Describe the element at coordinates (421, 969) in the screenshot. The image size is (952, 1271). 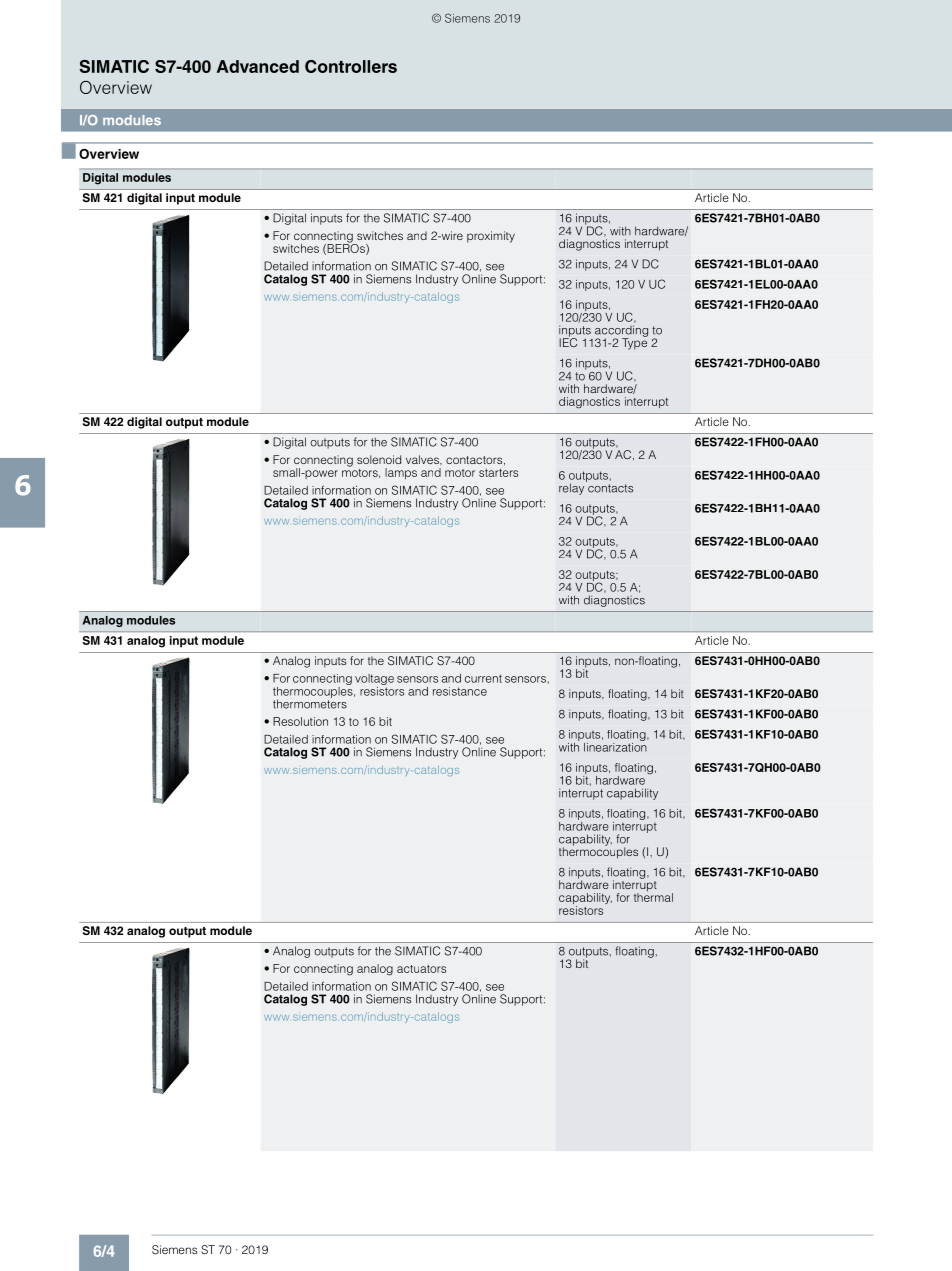
I see `actuators` at that location.
